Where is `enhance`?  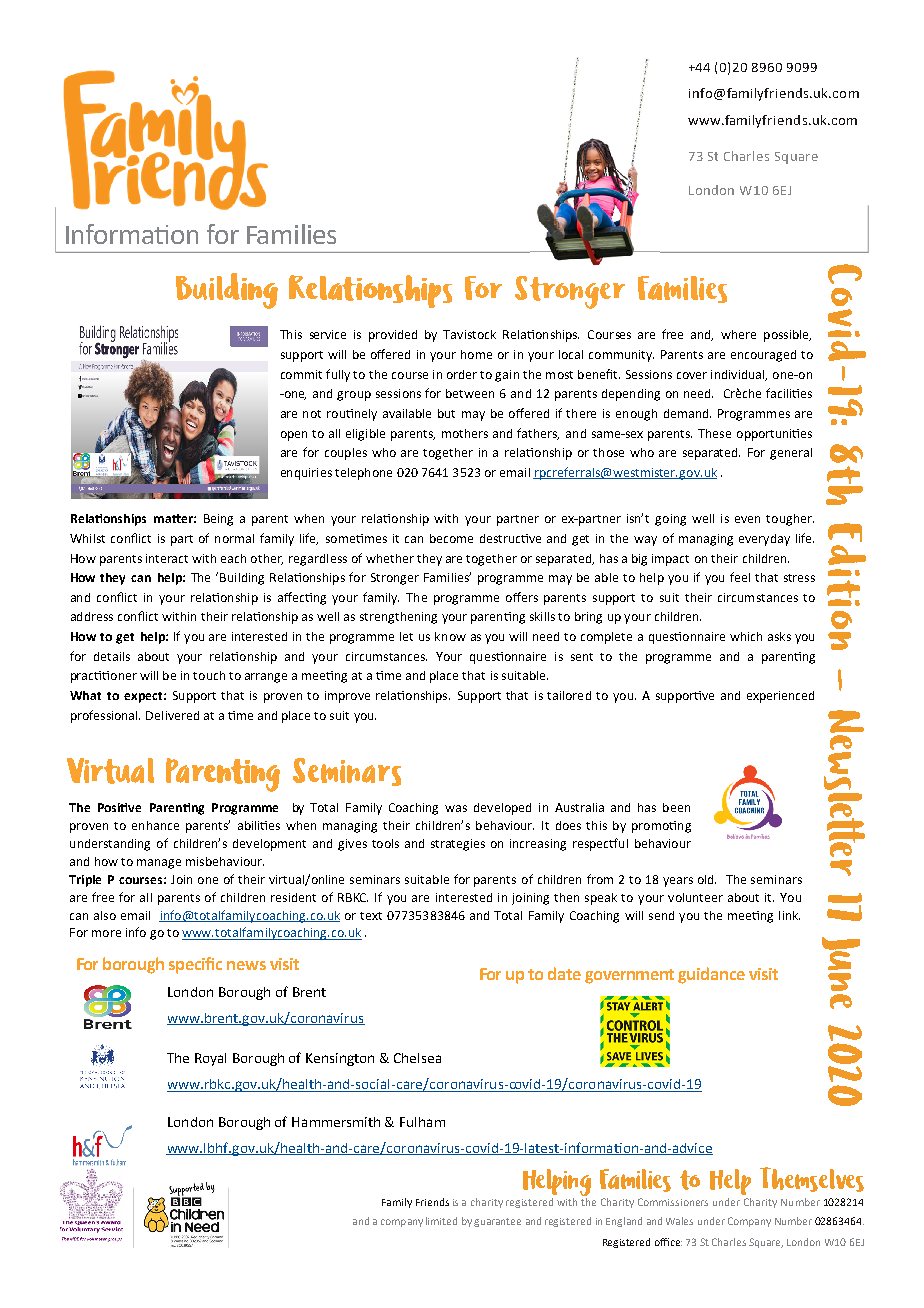
enhance is located at coordinates (155, 825).
